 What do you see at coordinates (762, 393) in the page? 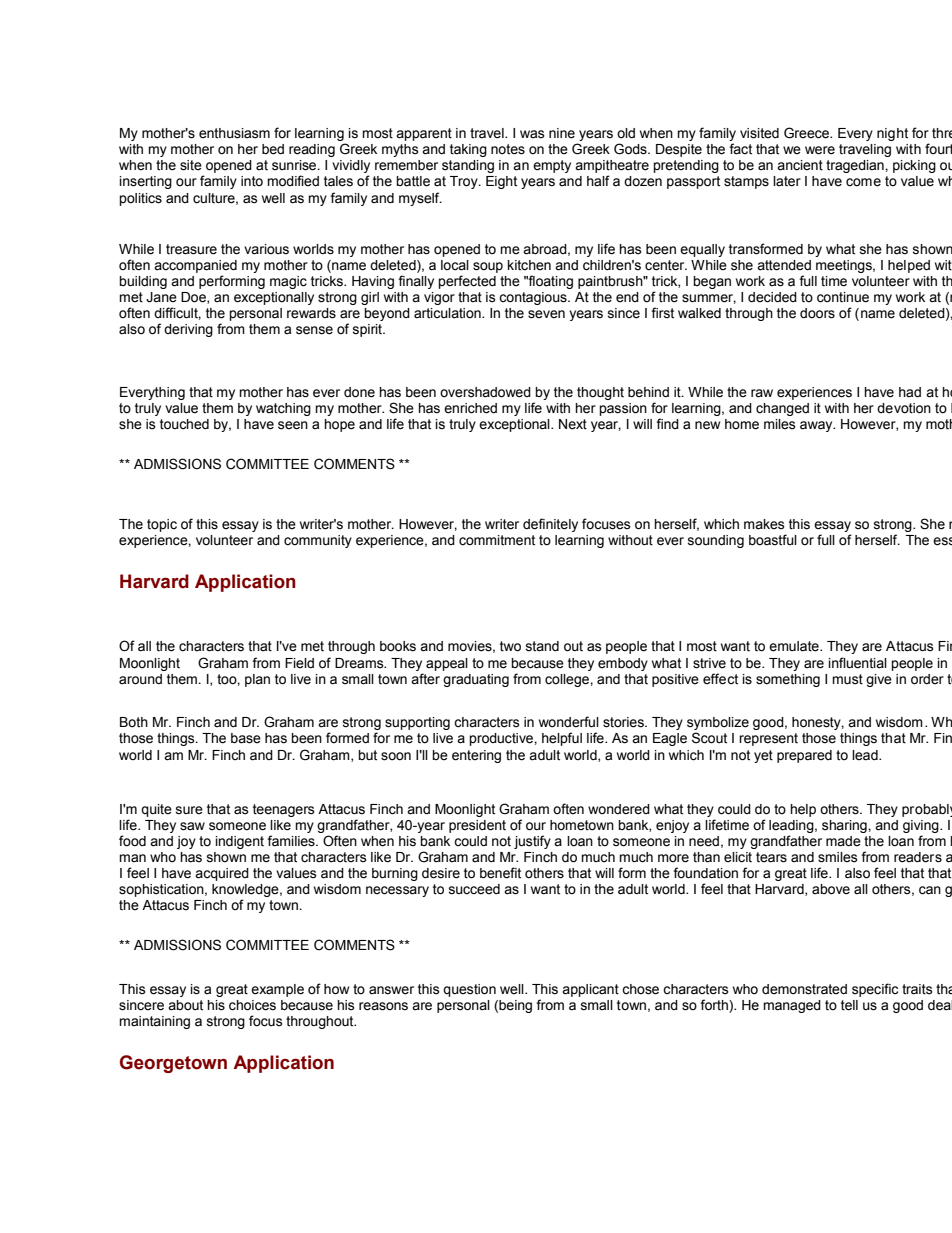
I see `raw` at bounding box center [762, 393].
